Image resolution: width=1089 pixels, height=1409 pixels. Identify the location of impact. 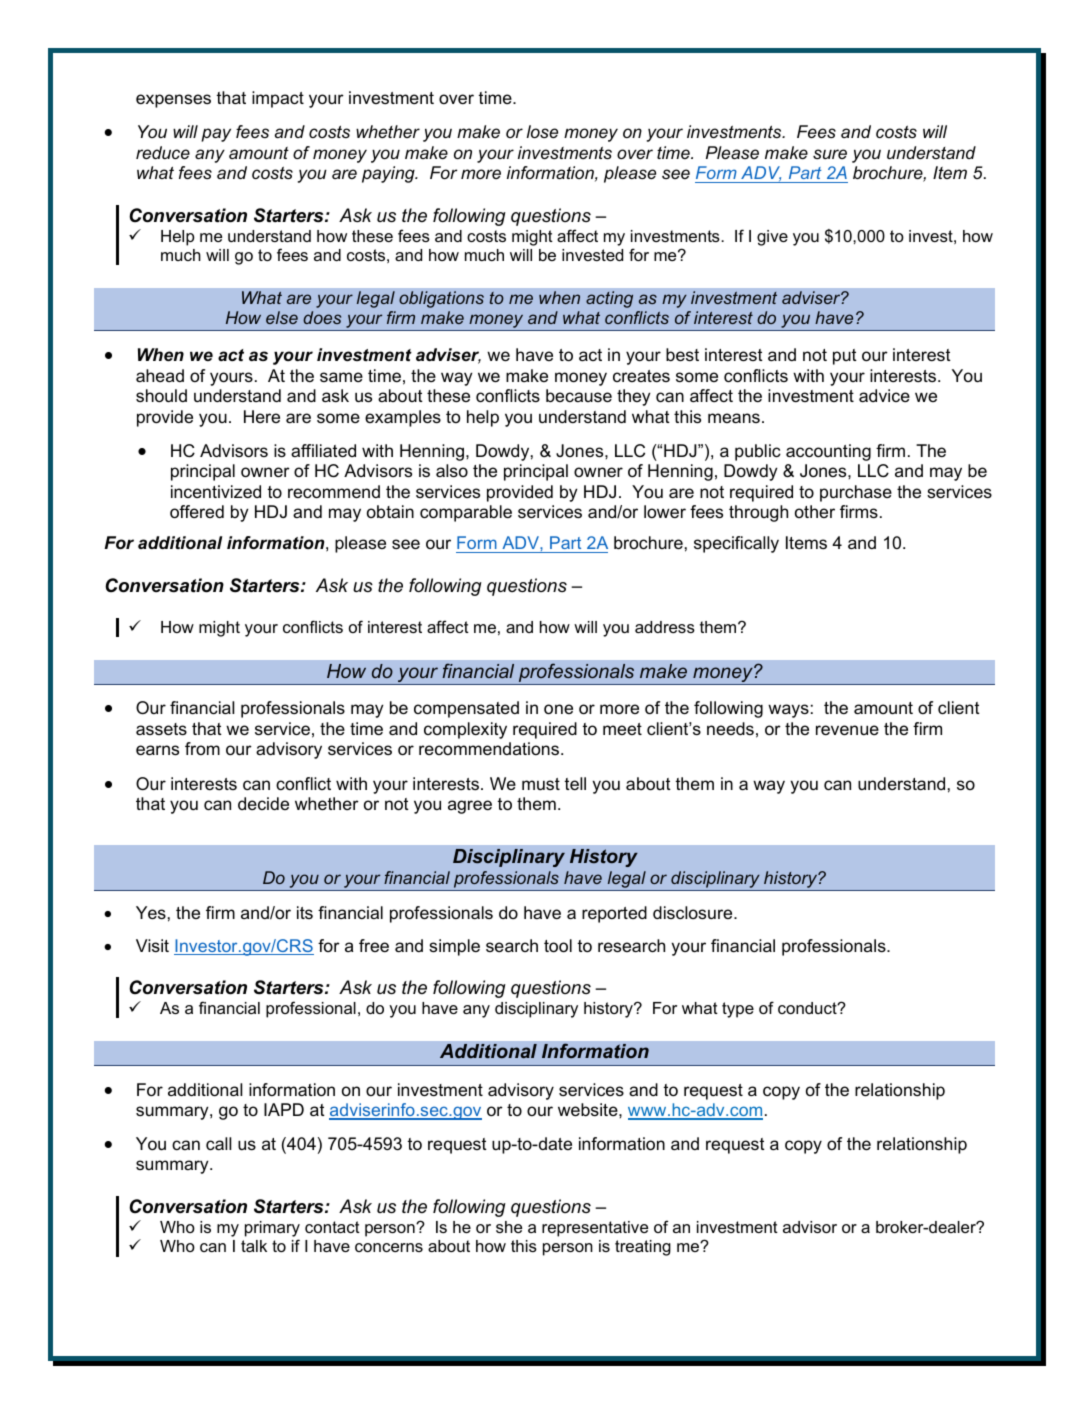
(278, 99).
